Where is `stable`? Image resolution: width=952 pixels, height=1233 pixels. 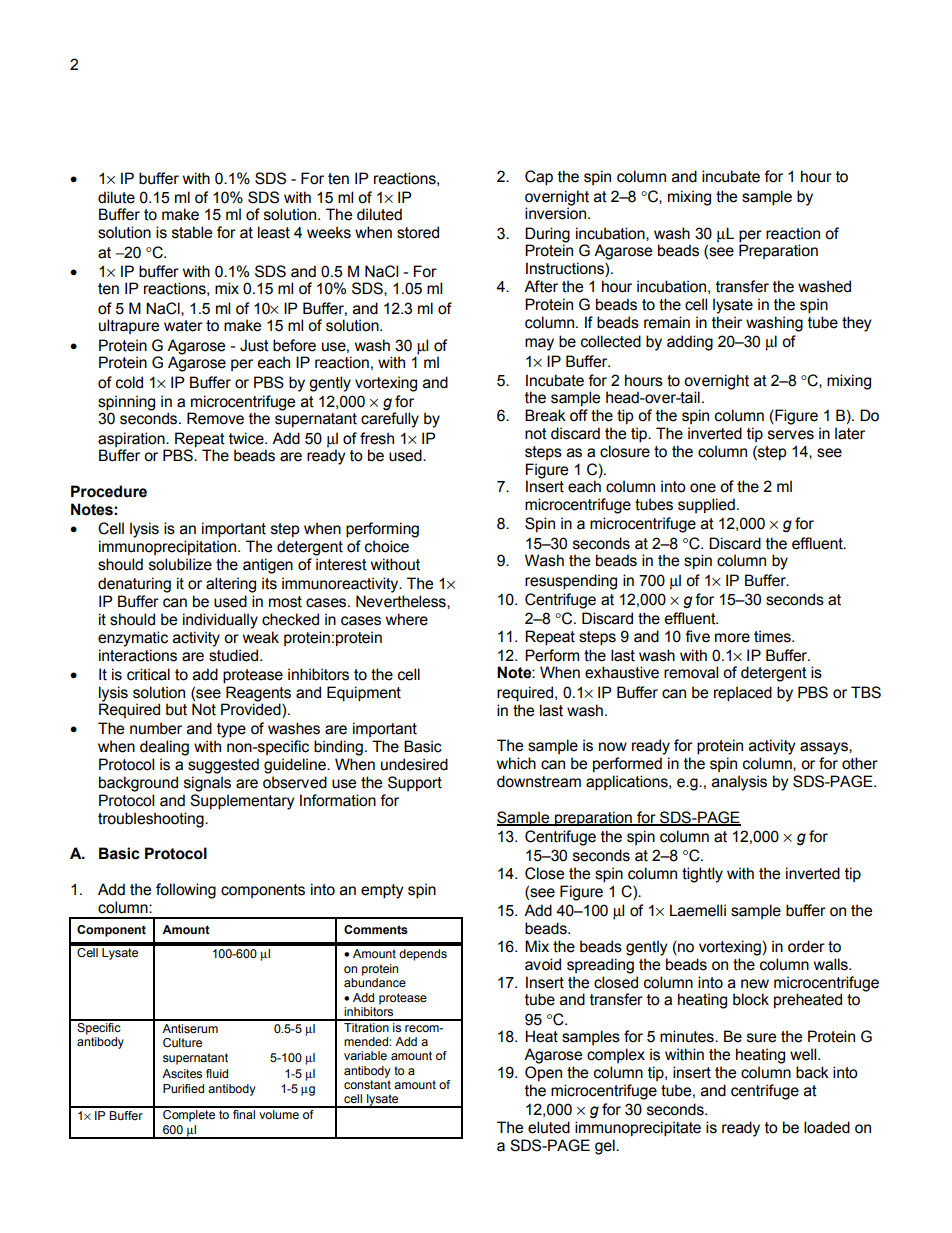
stable is located at coordinates (192, 232).
